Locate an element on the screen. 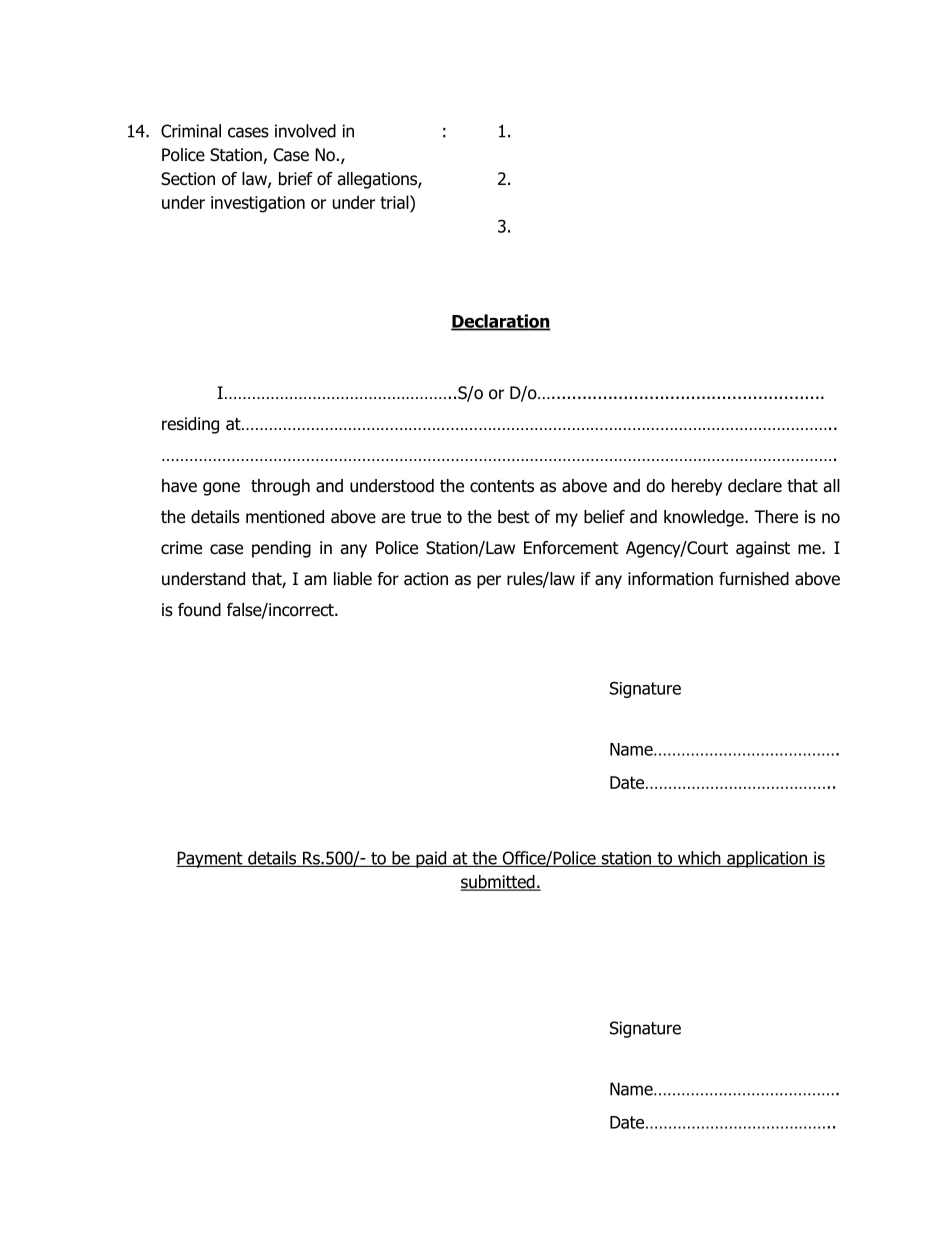  residing is located at coordinates (190, 425).
